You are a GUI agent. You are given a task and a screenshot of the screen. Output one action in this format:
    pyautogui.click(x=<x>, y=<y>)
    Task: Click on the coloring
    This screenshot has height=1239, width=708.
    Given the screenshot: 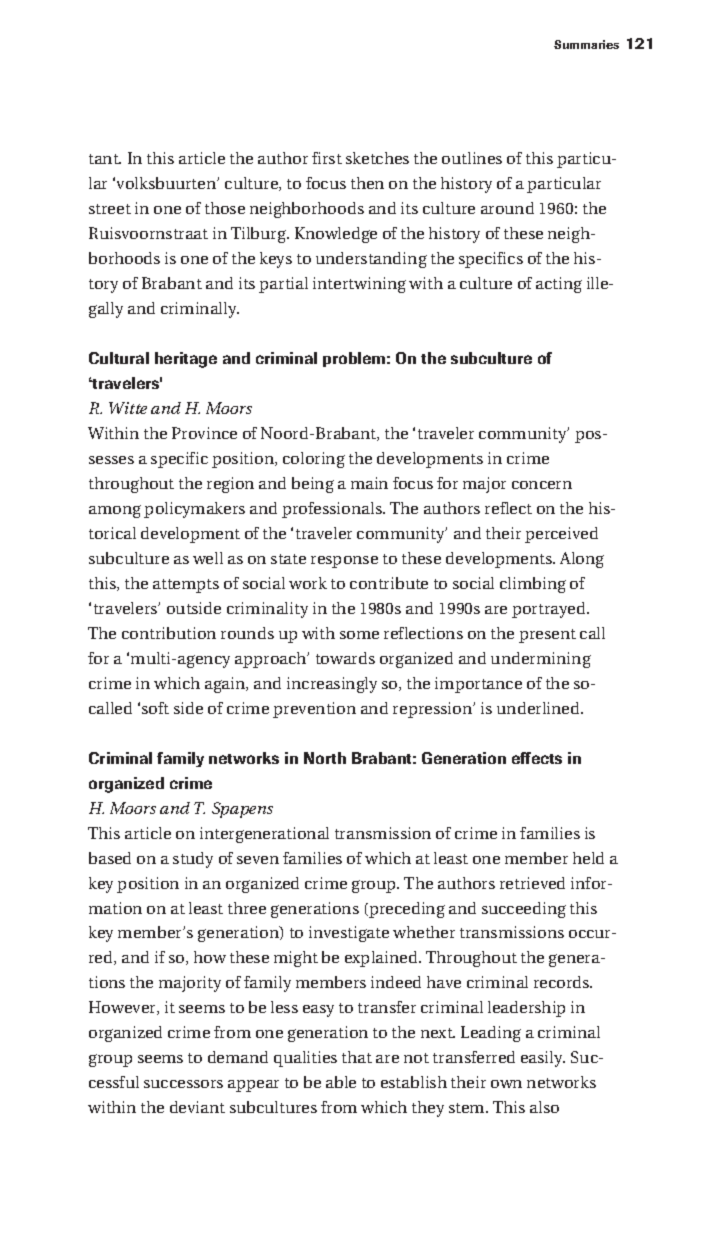 What is the action you would take?
    pyautogui.click(x=314, y=460)
